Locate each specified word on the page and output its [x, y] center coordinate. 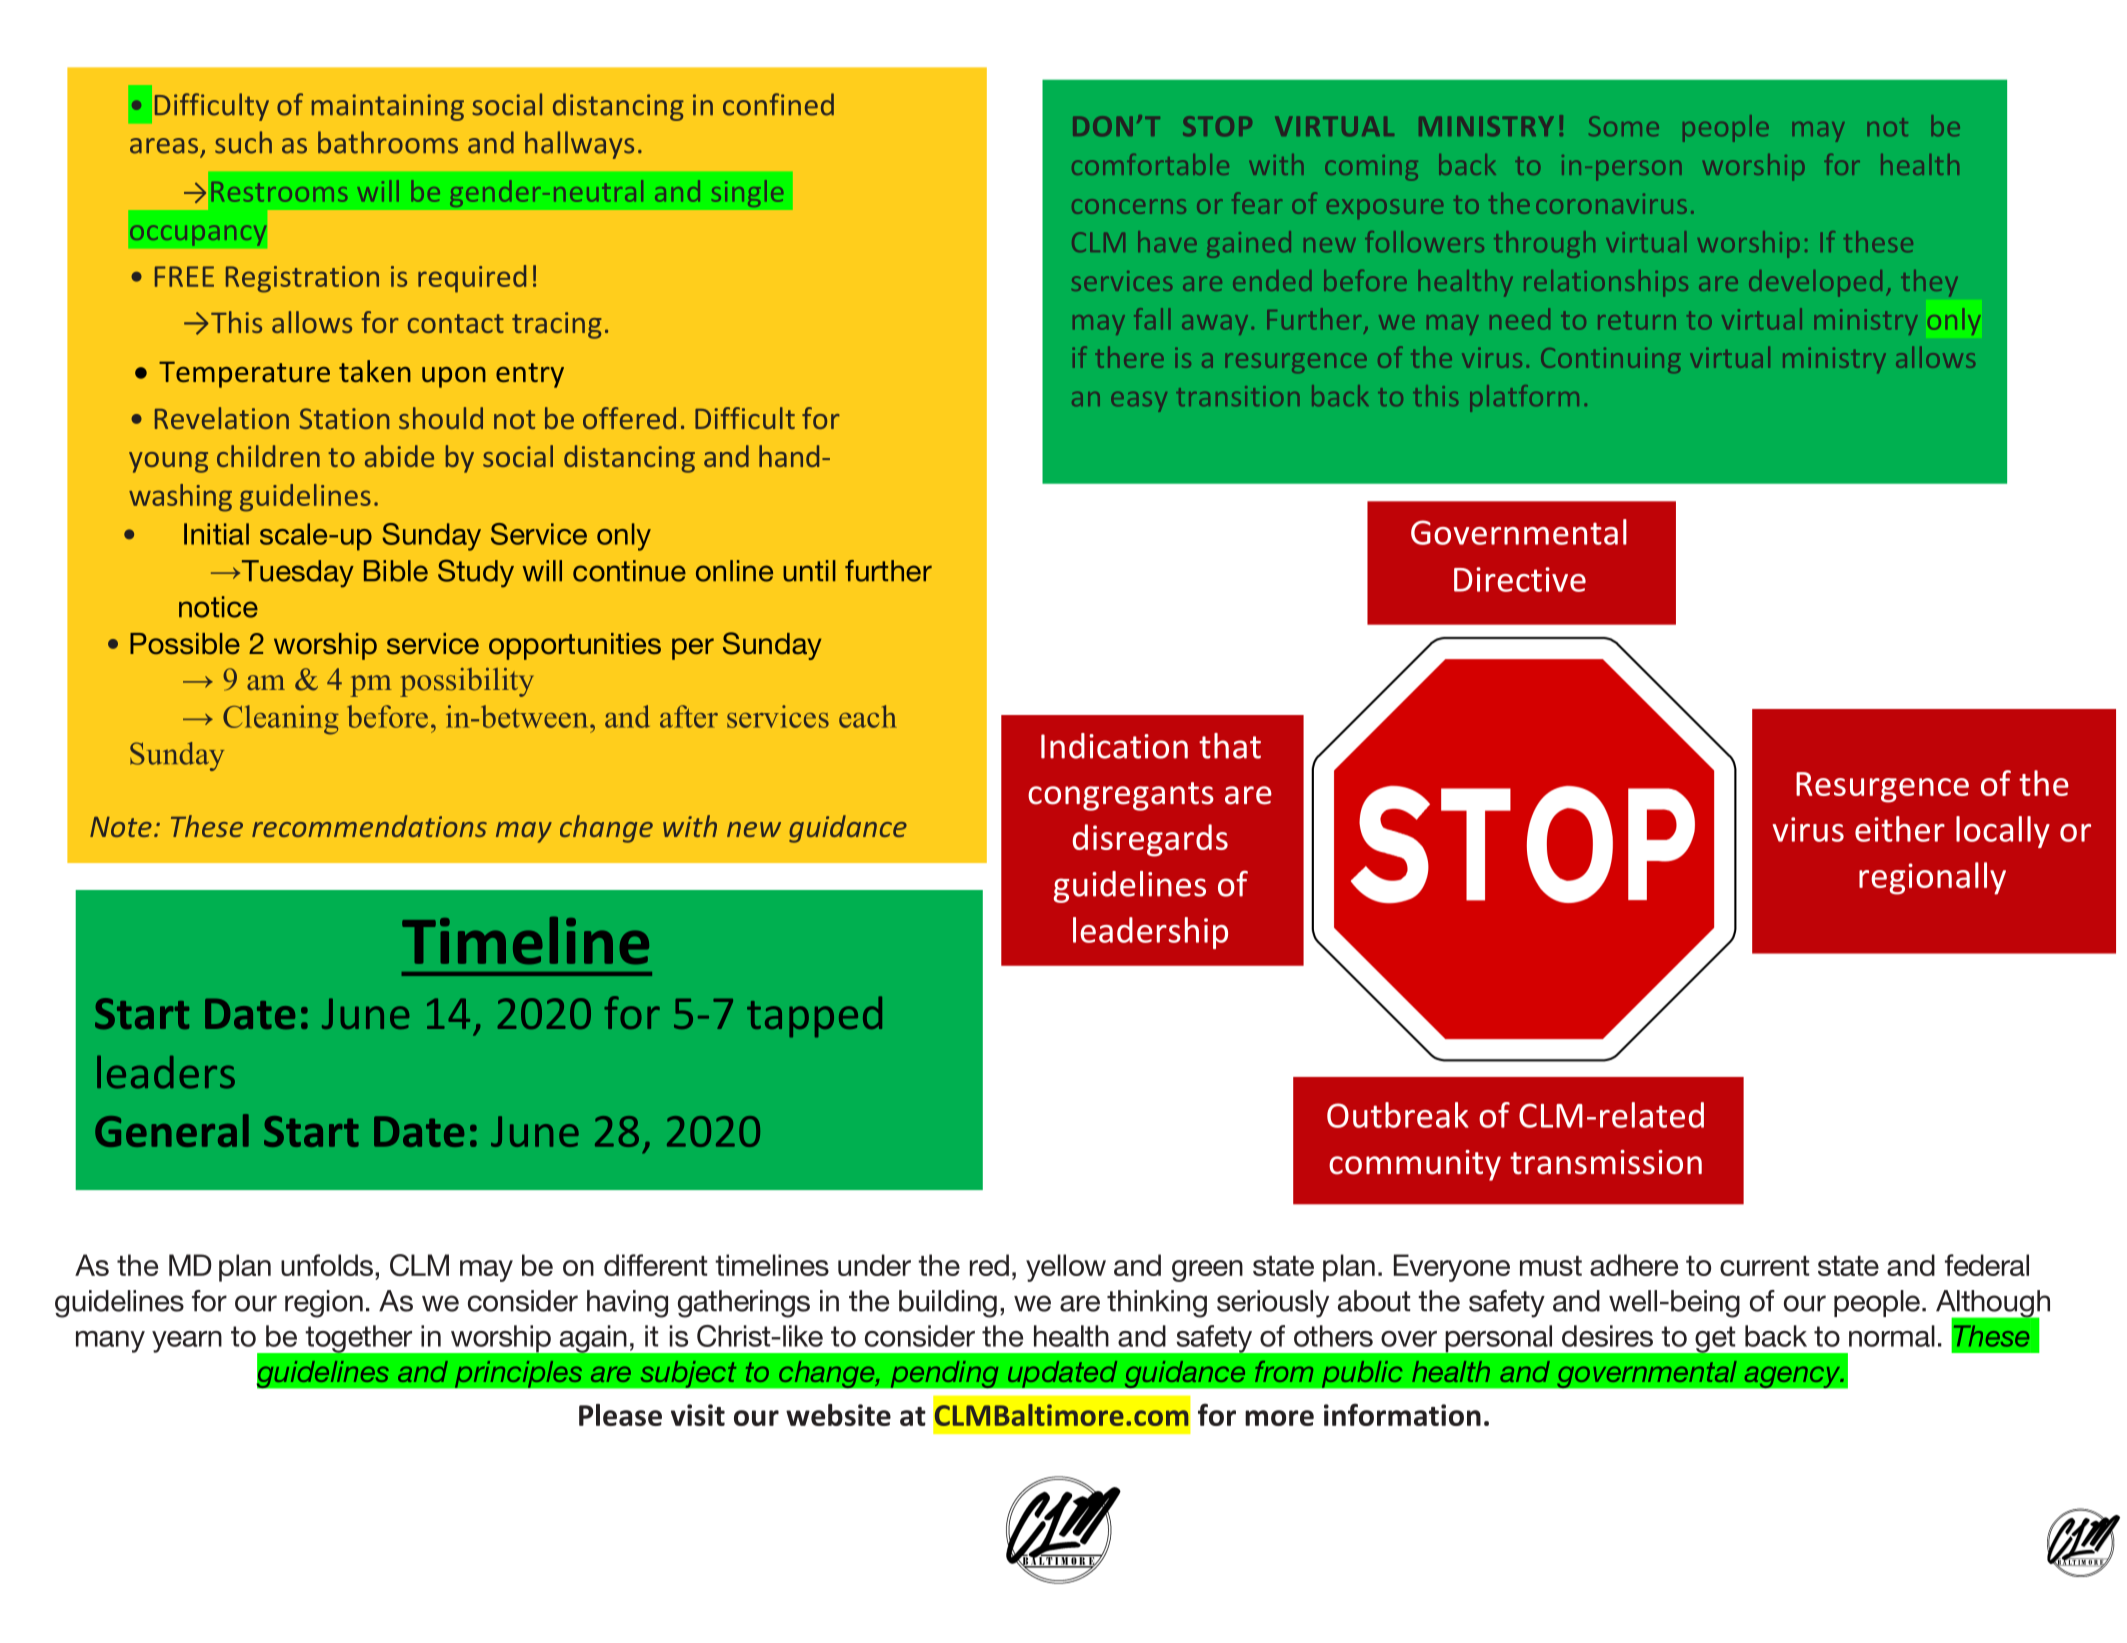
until [809, 571]
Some [1624, 126]
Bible [396, 571]
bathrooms [388, 142]
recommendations [369, 826]
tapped [814, 1017]
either [1900, 829]
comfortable [1150, 164]
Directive [1520, 579]
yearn [187, 1342]
